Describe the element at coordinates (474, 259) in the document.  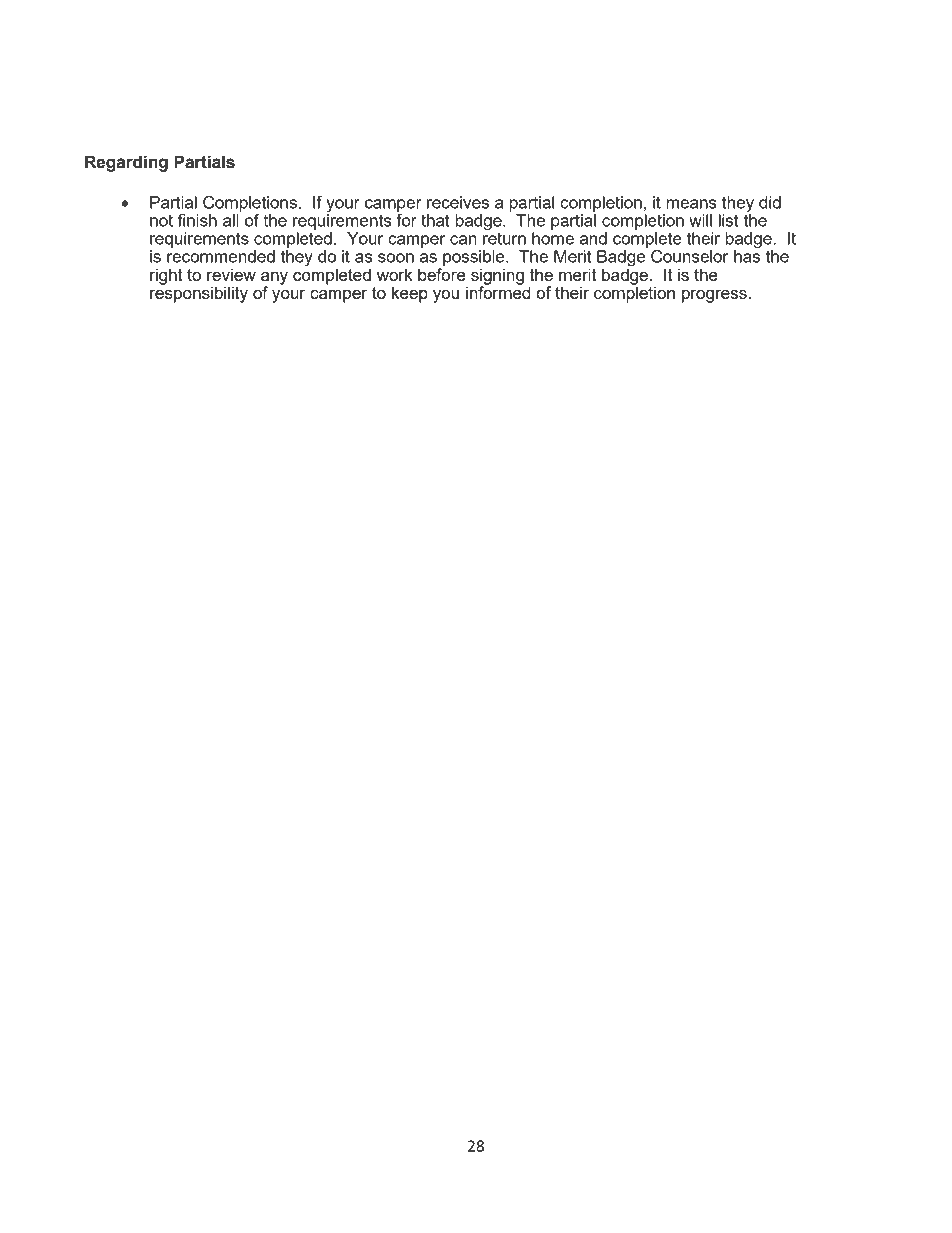
I see `possible` at that location.
